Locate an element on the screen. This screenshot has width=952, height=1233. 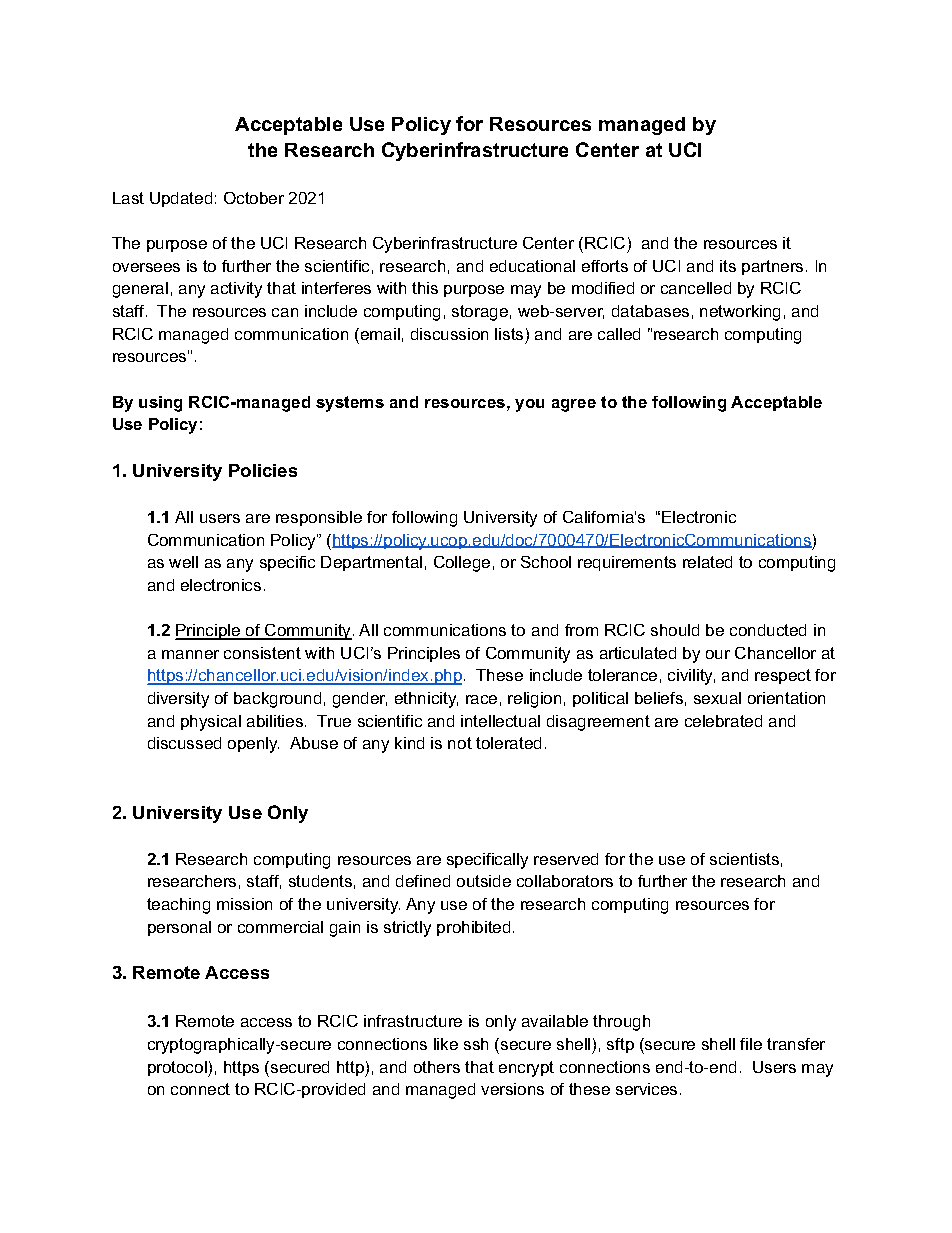
reserved is located at coordinates (566, 859).
